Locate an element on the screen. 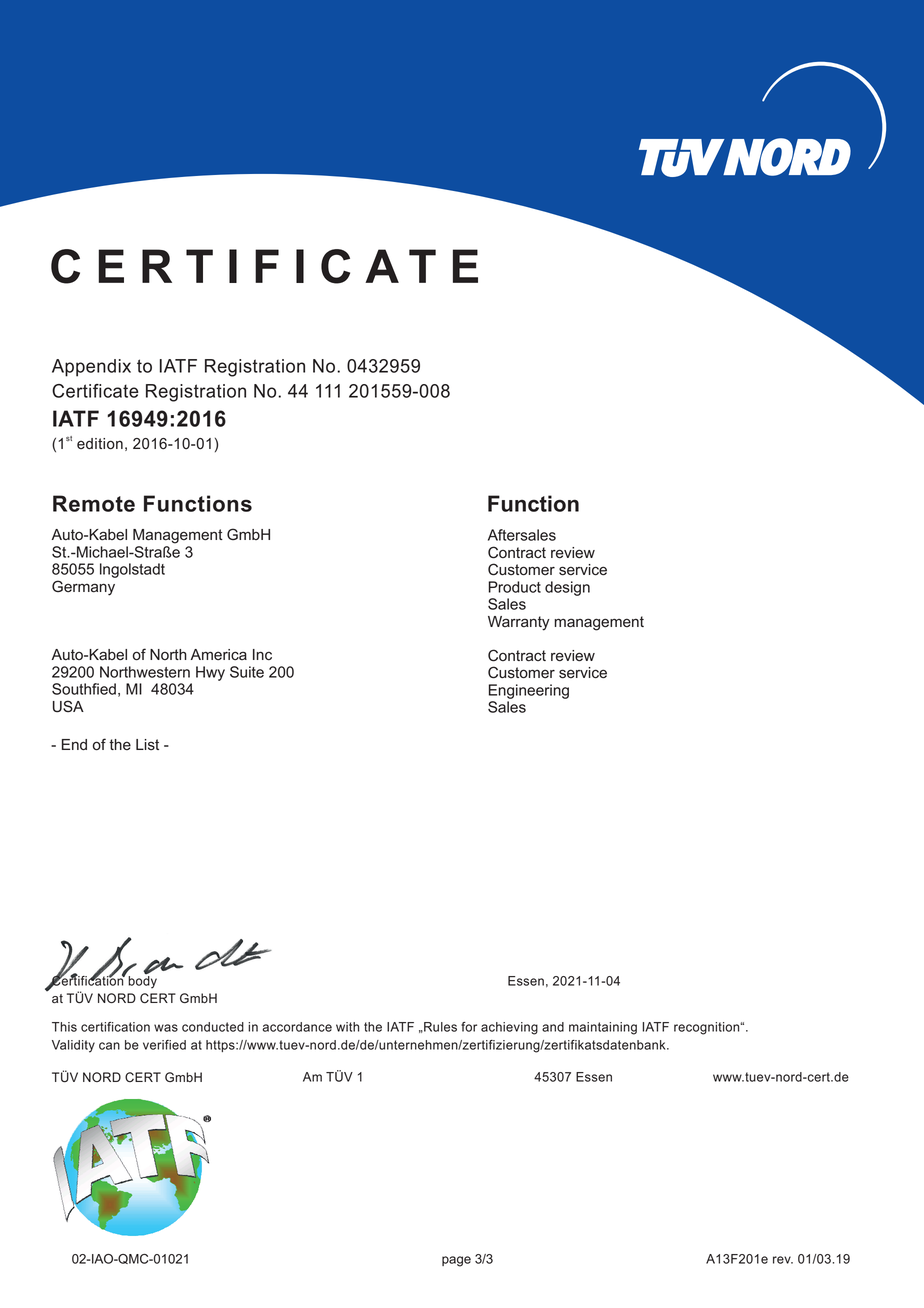  page is located at coordinates (456, 1261).
